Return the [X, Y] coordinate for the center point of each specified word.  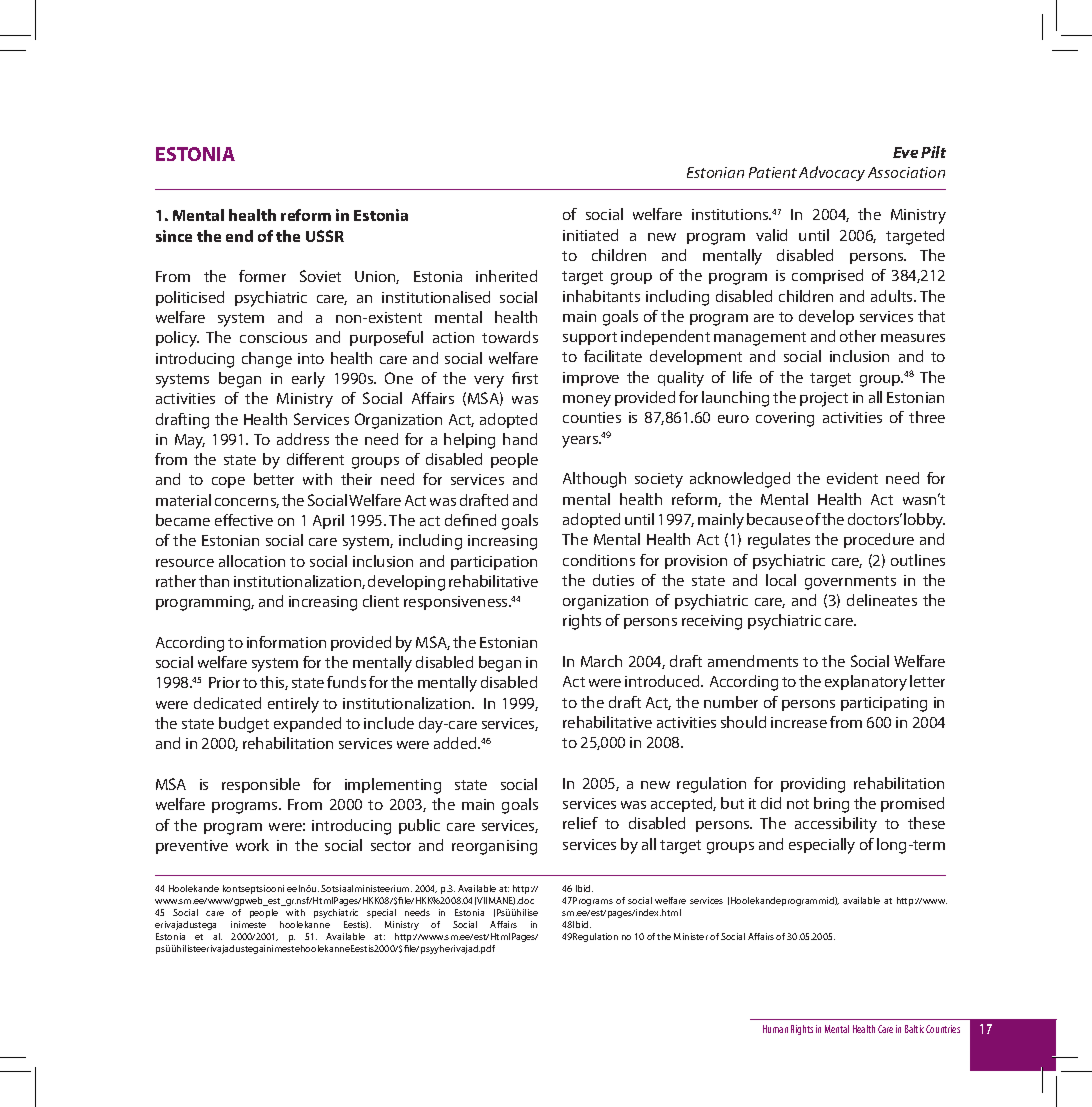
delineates [882, 600]
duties [613, 580]
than [214, 581]
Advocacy [832, 173]
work [252, 845]
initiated [590, 235]
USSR [325, 236]
